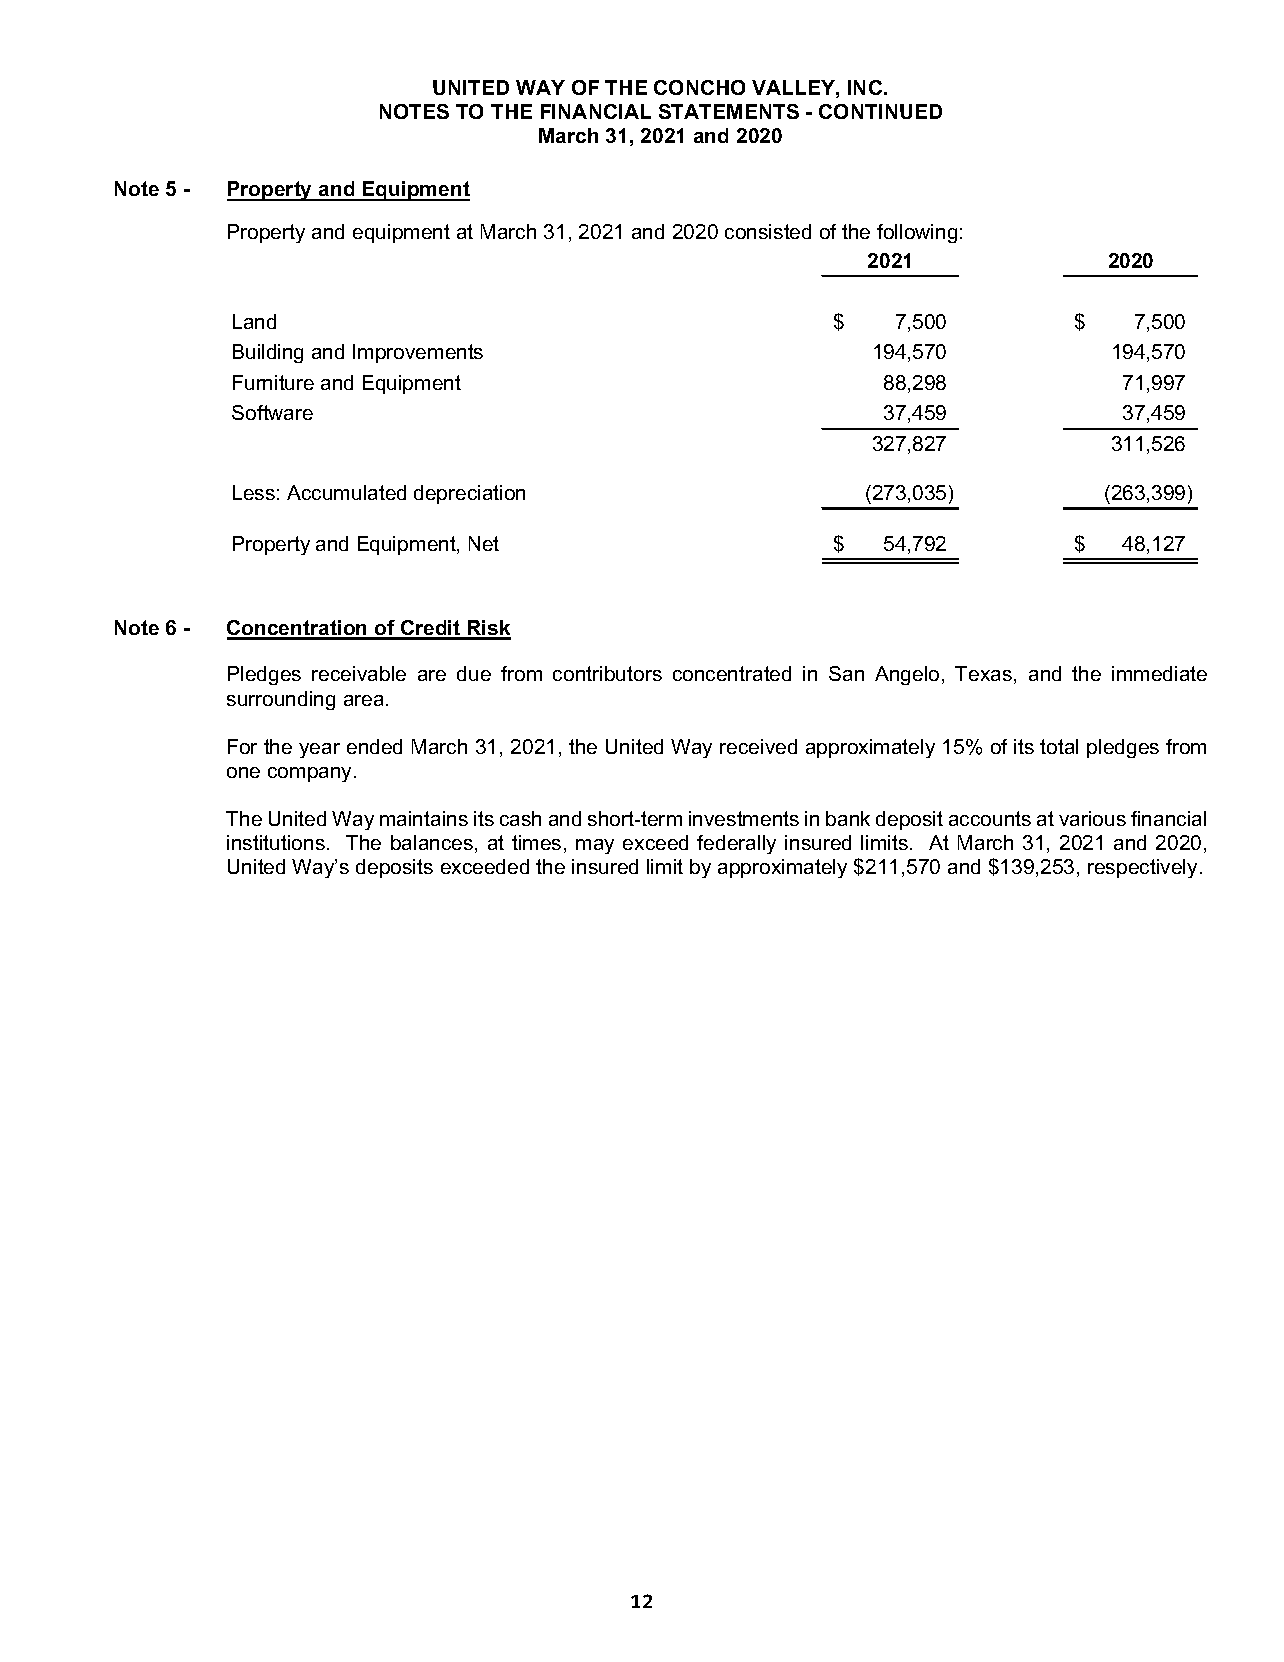 The height and width of the document is (1662, 1284). Describe the element at coordinates (866, 87) in the document. I see `INC` at that location.
